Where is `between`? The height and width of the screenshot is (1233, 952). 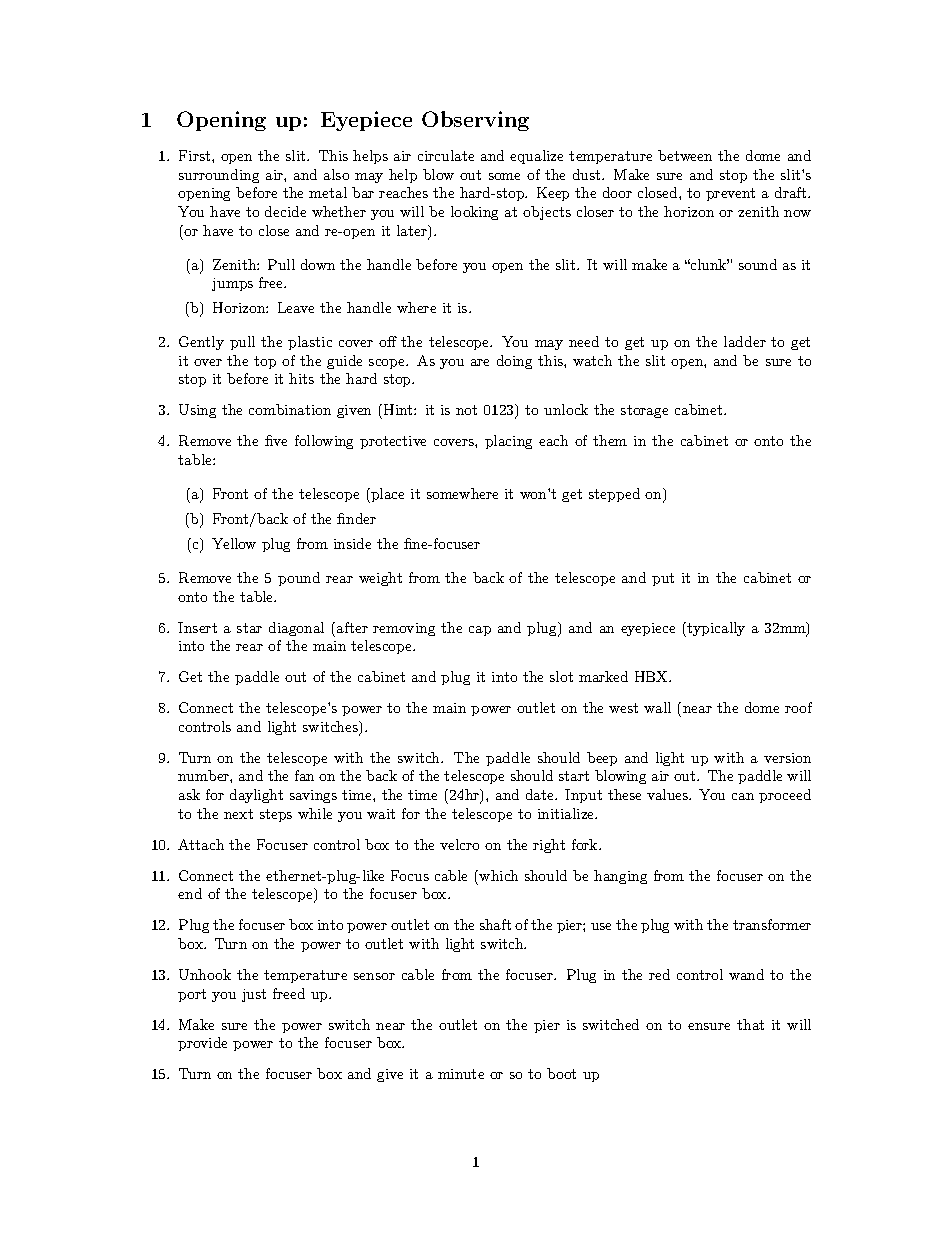 between is located at coordinates (685, 155).
